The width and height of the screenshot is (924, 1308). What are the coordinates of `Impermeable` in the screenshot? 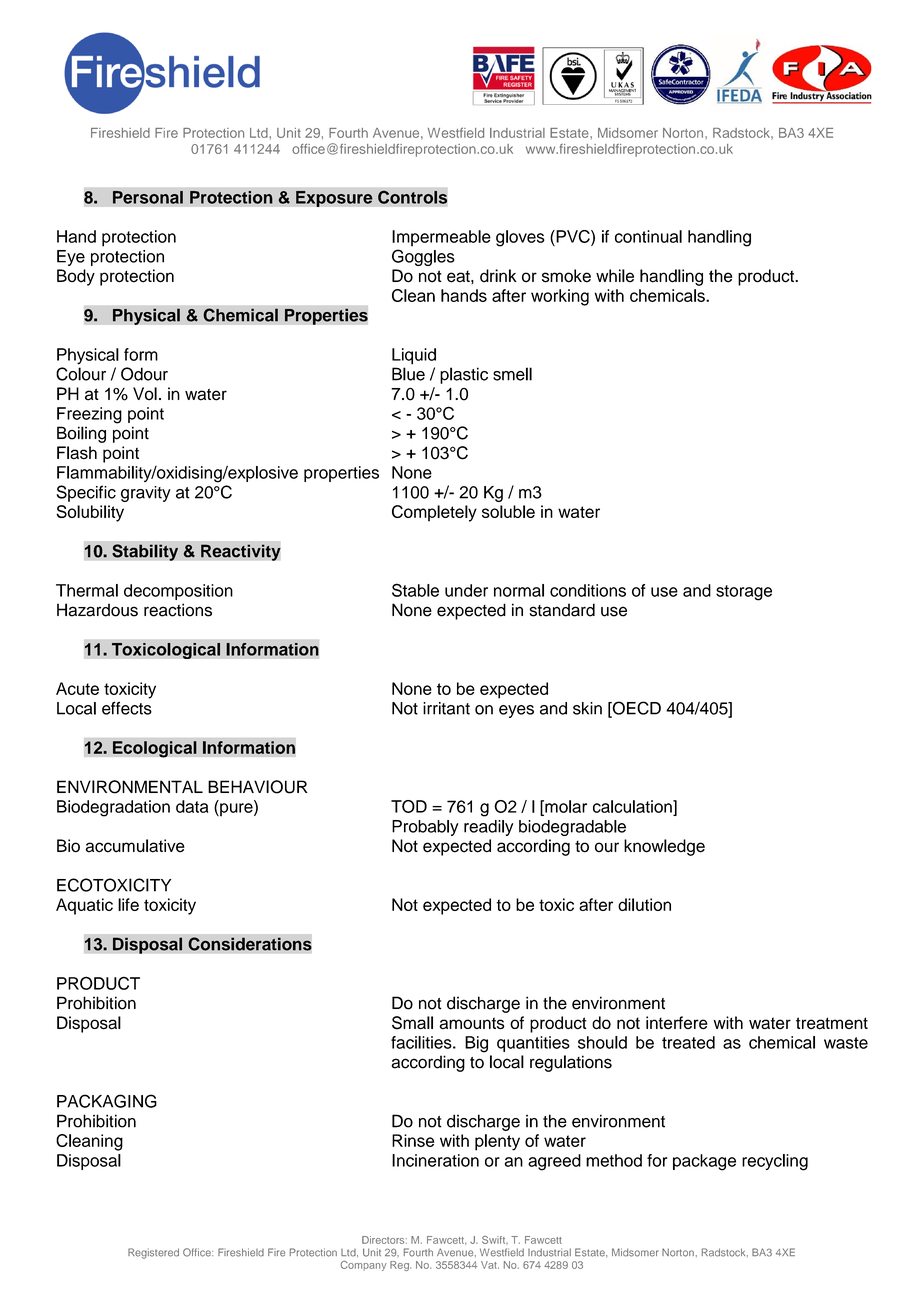 It's located at (441, 238).
